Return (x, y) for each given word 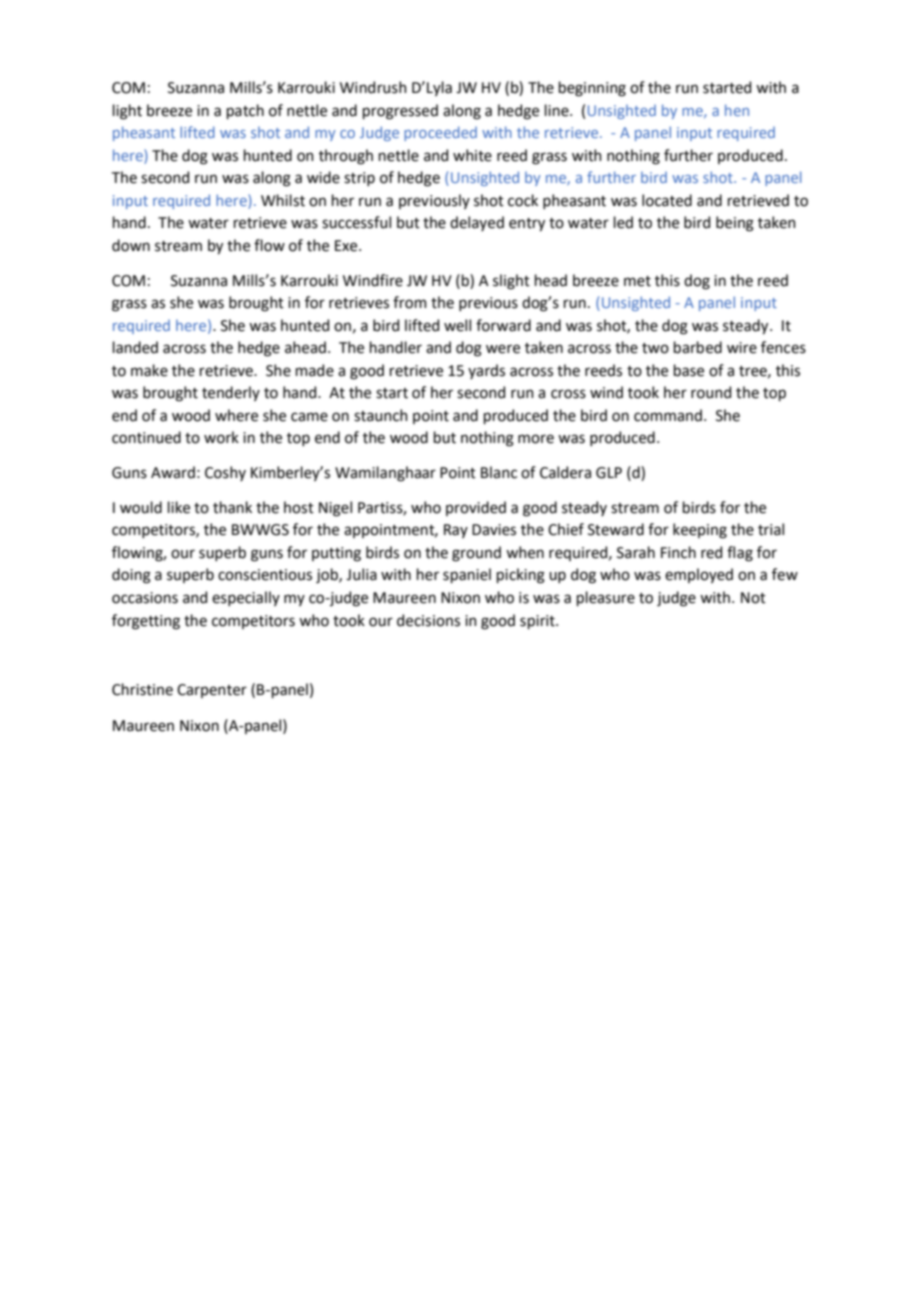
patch (245, 111)
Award (173, 472)
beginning (592, 89)
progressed (400, 112)
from (410, 302)
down (131, 245)
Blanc (499, 472)
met (637, 281)
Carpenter (212, 691)
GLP (609, 473)
